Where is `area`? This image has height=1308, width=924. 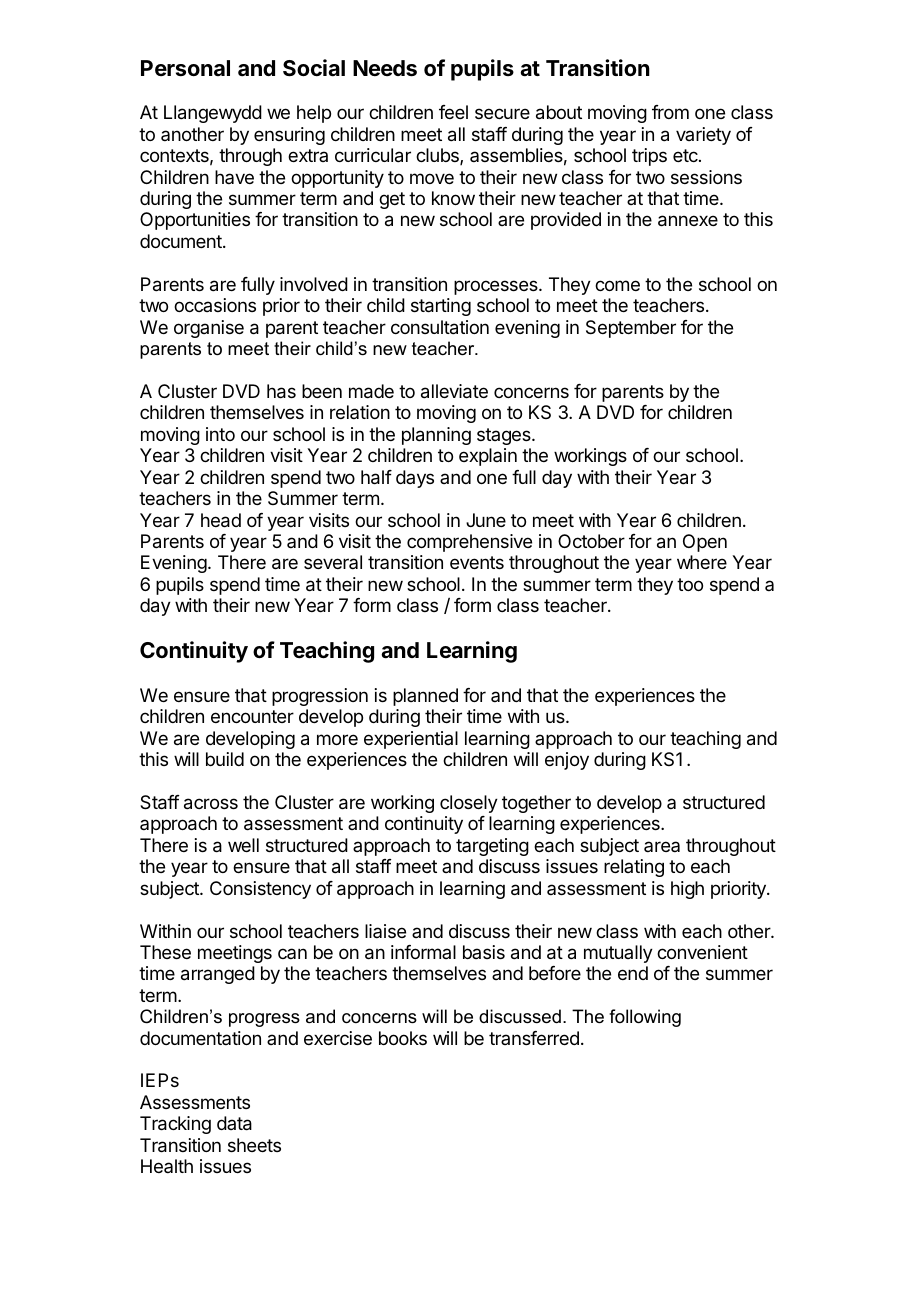
area is located at coordinates (662, 846).
